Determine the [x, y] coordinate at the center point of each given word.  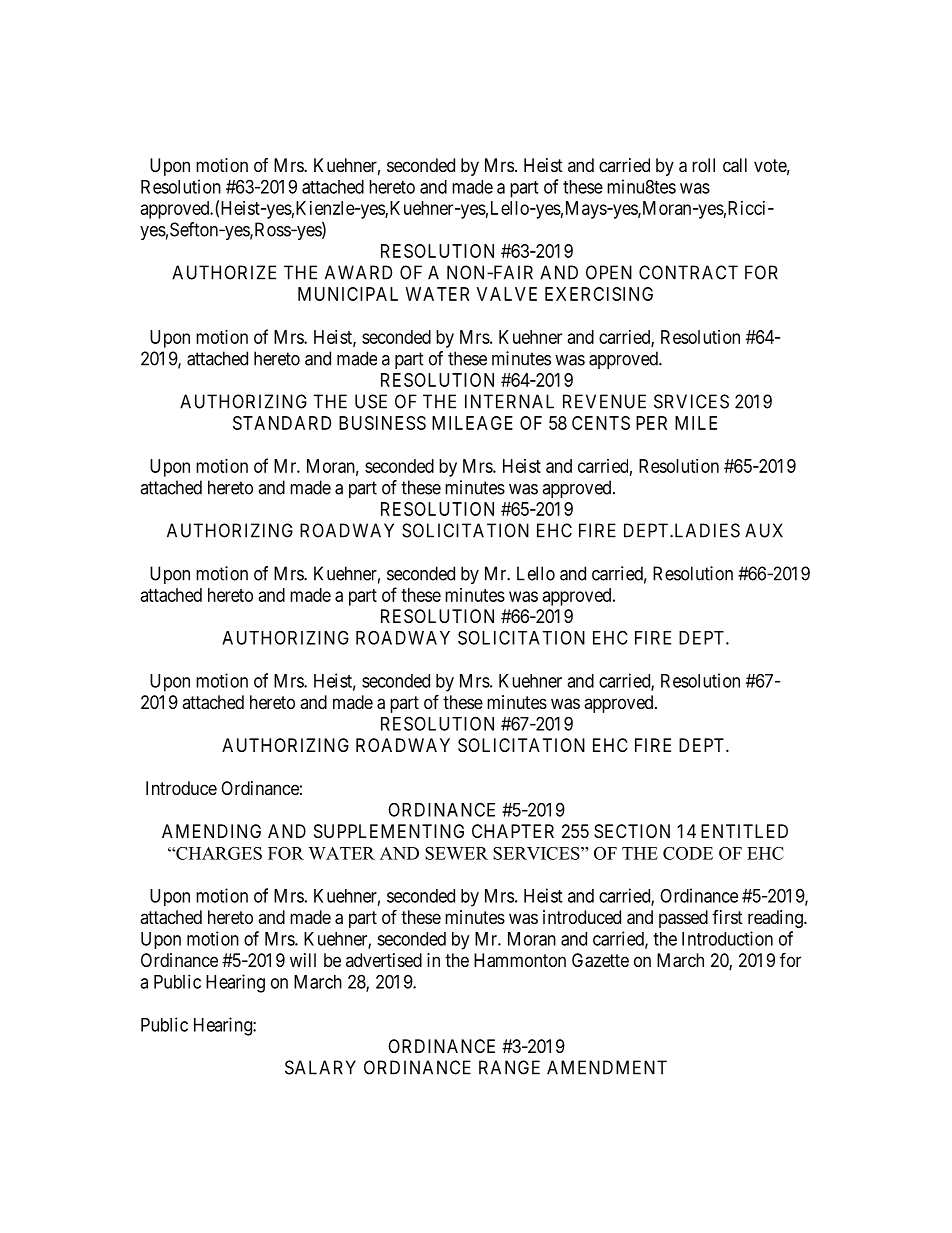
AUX [764, 530]
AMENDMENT [607, 1067]
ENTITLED [744, 831]
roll [703, 165]
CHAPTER [513, 831]
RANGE [509, 1067]
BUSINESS [382, 423]
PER [651, 423]
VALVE [507, 294]
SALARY [320, 1067]
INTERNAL [509, 401]
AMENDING [211, 831]
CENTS [601, 423]
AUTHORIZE [224, 272]
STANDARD [282, 423]
